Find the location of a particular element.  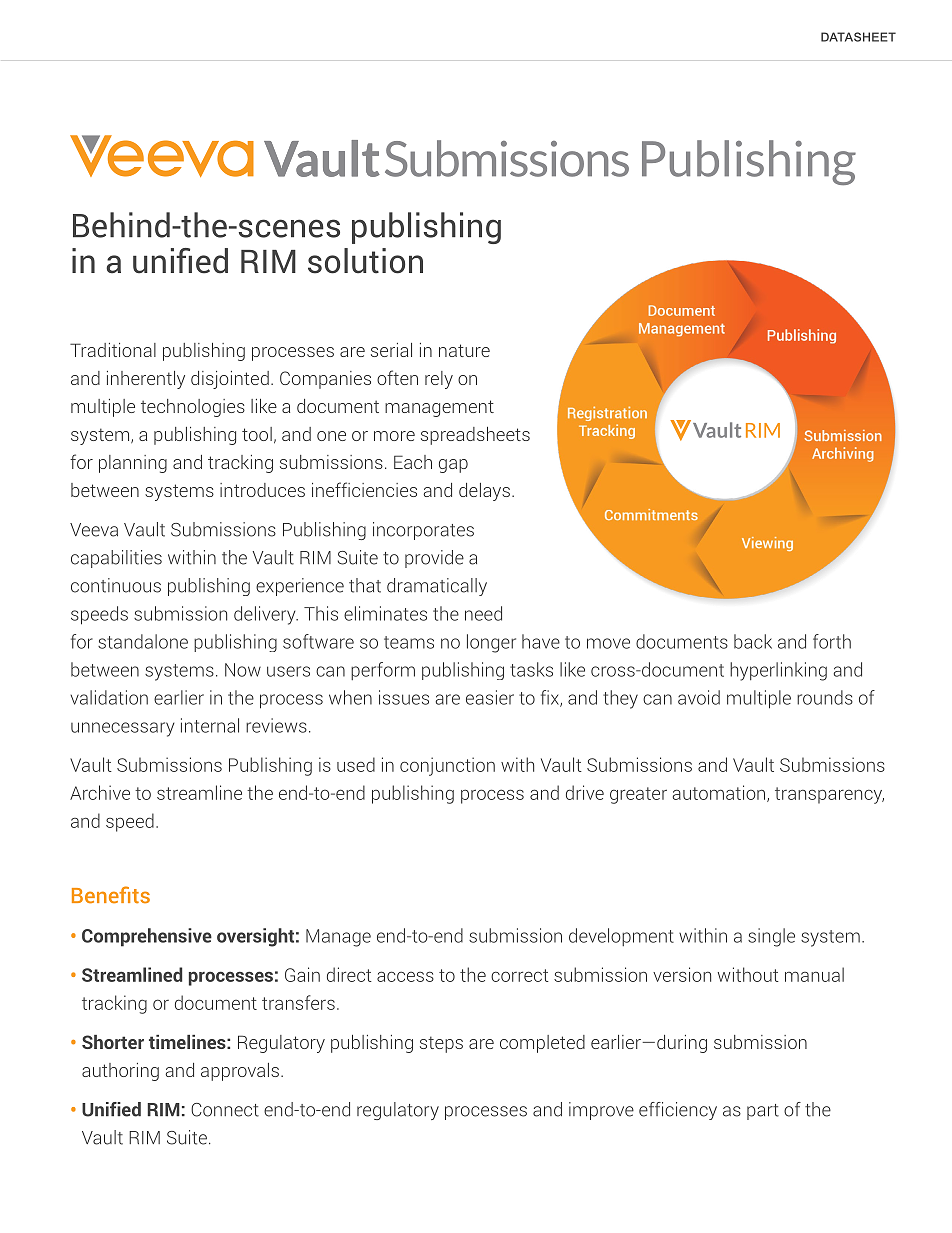

solution is located at coordinates (365, 261).
